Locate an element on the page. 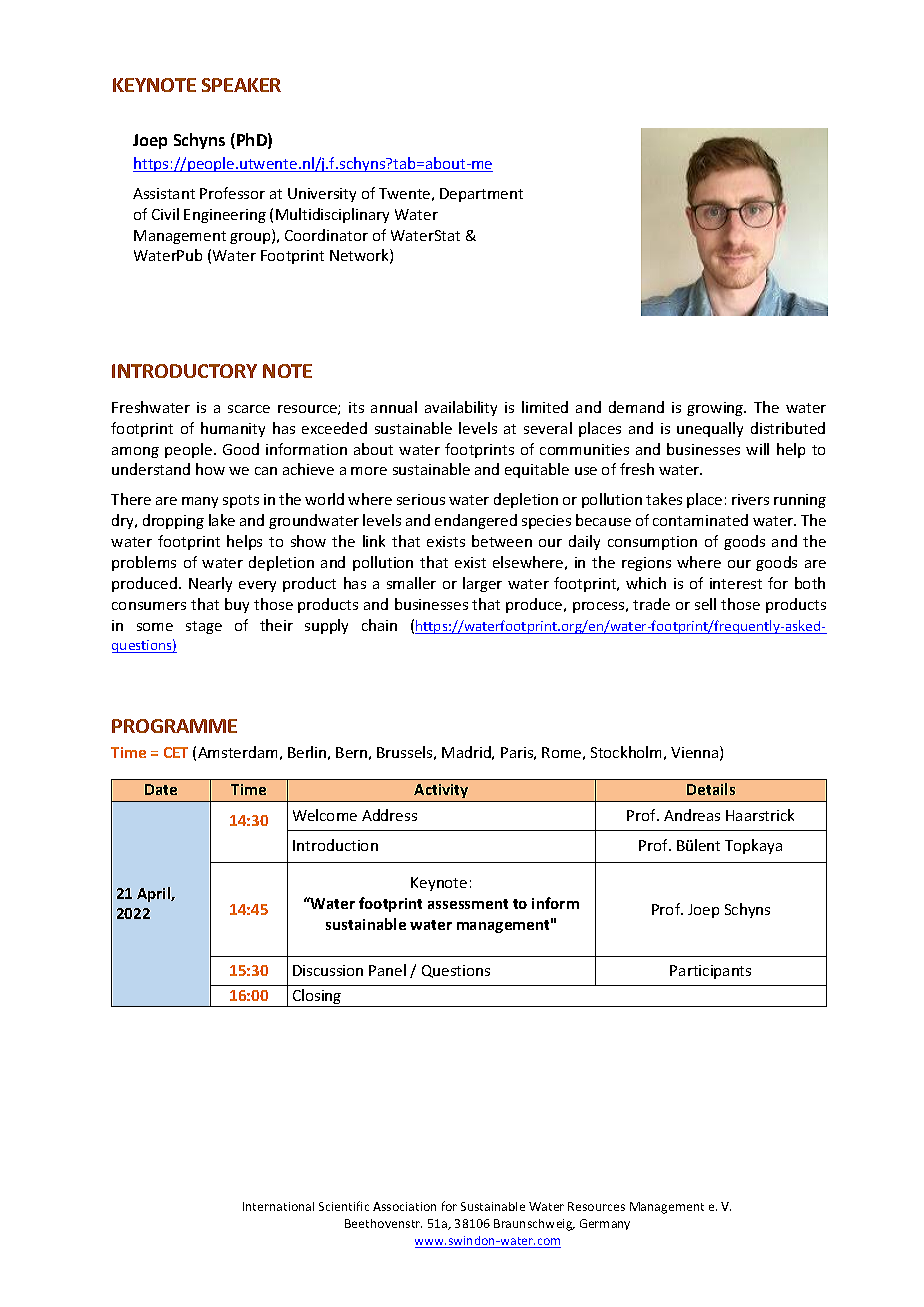 The image size is (924, 1307). assessment is located at coordinates (468, 904).
